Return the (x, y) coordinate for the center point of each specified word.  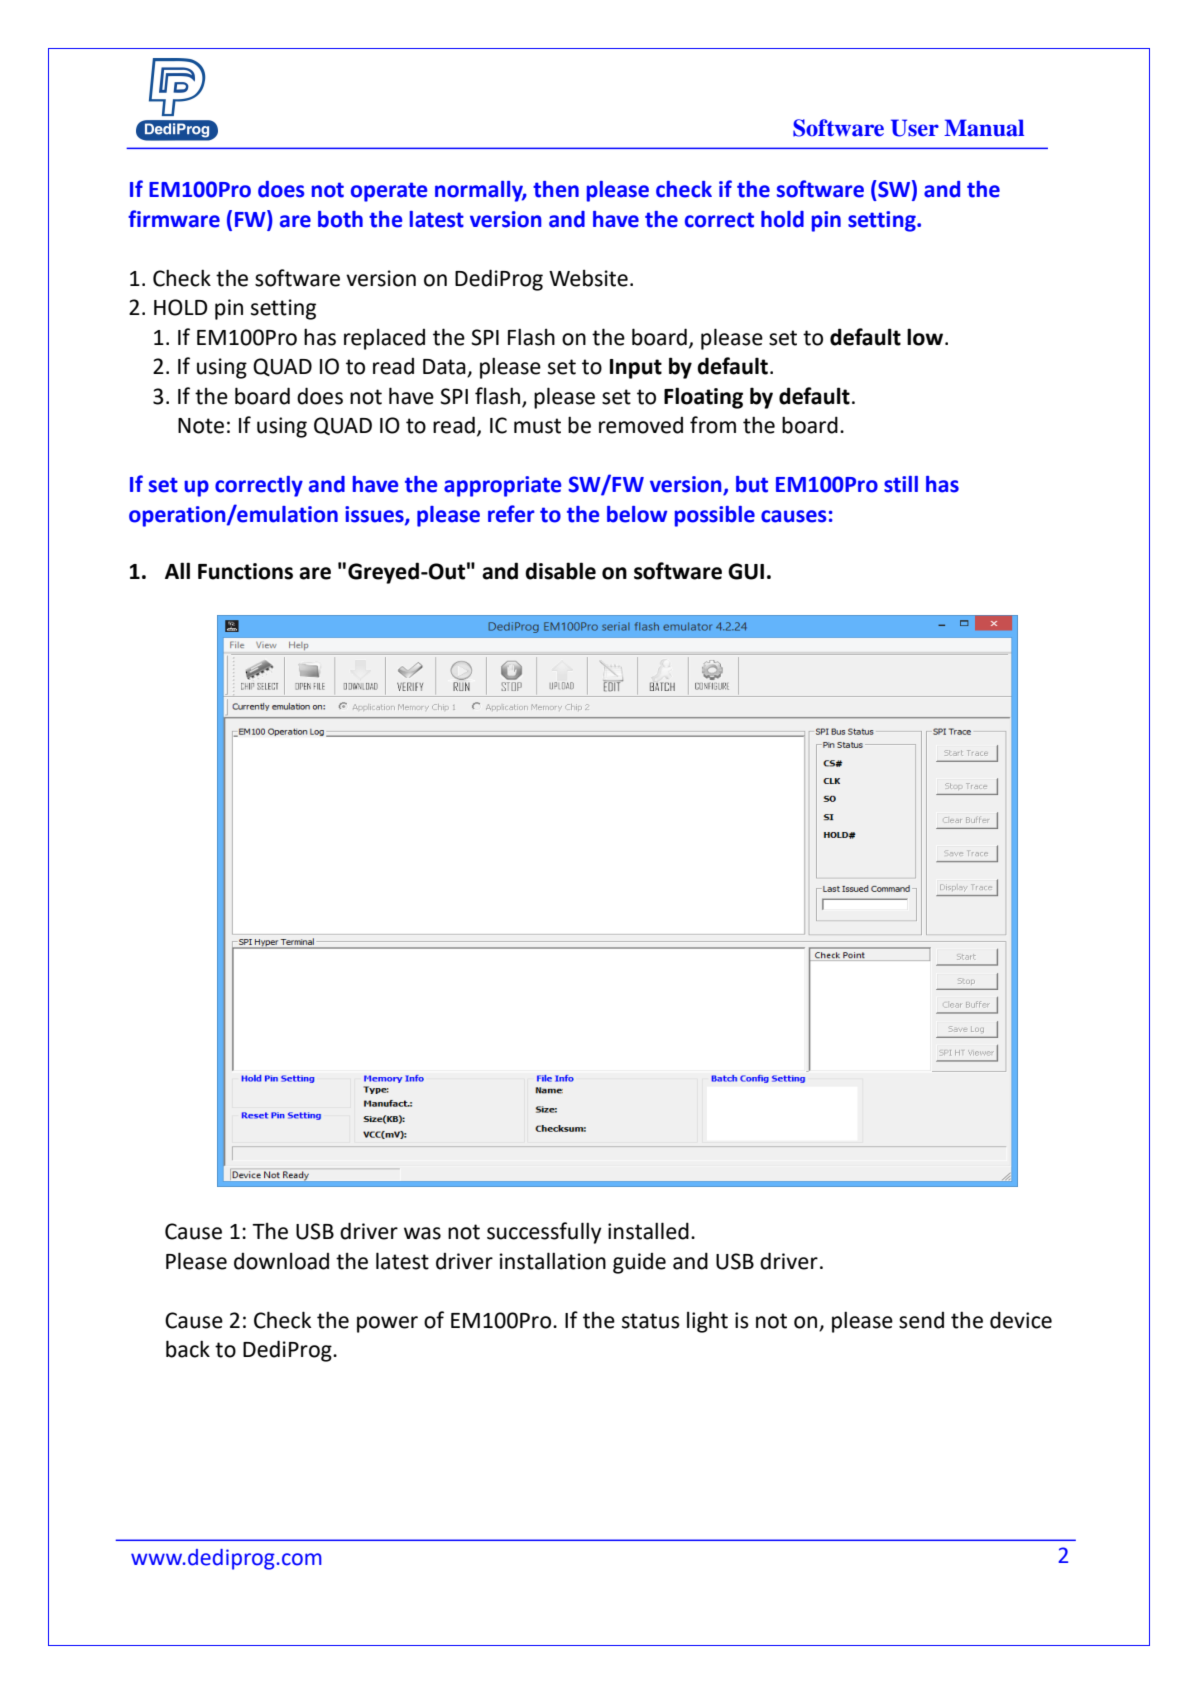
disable (560, 571)
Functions (245, 571)
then (556, 189)
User (915, 128)
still (901, 484)
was (422, 1233)
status (651, 1321)
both (340, 219)
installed (648, 1231)
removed (641, 425)
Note (201, 426)
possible (715, 516)
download (281, 1261)
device (1021, 1320)
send (921, 1320)
